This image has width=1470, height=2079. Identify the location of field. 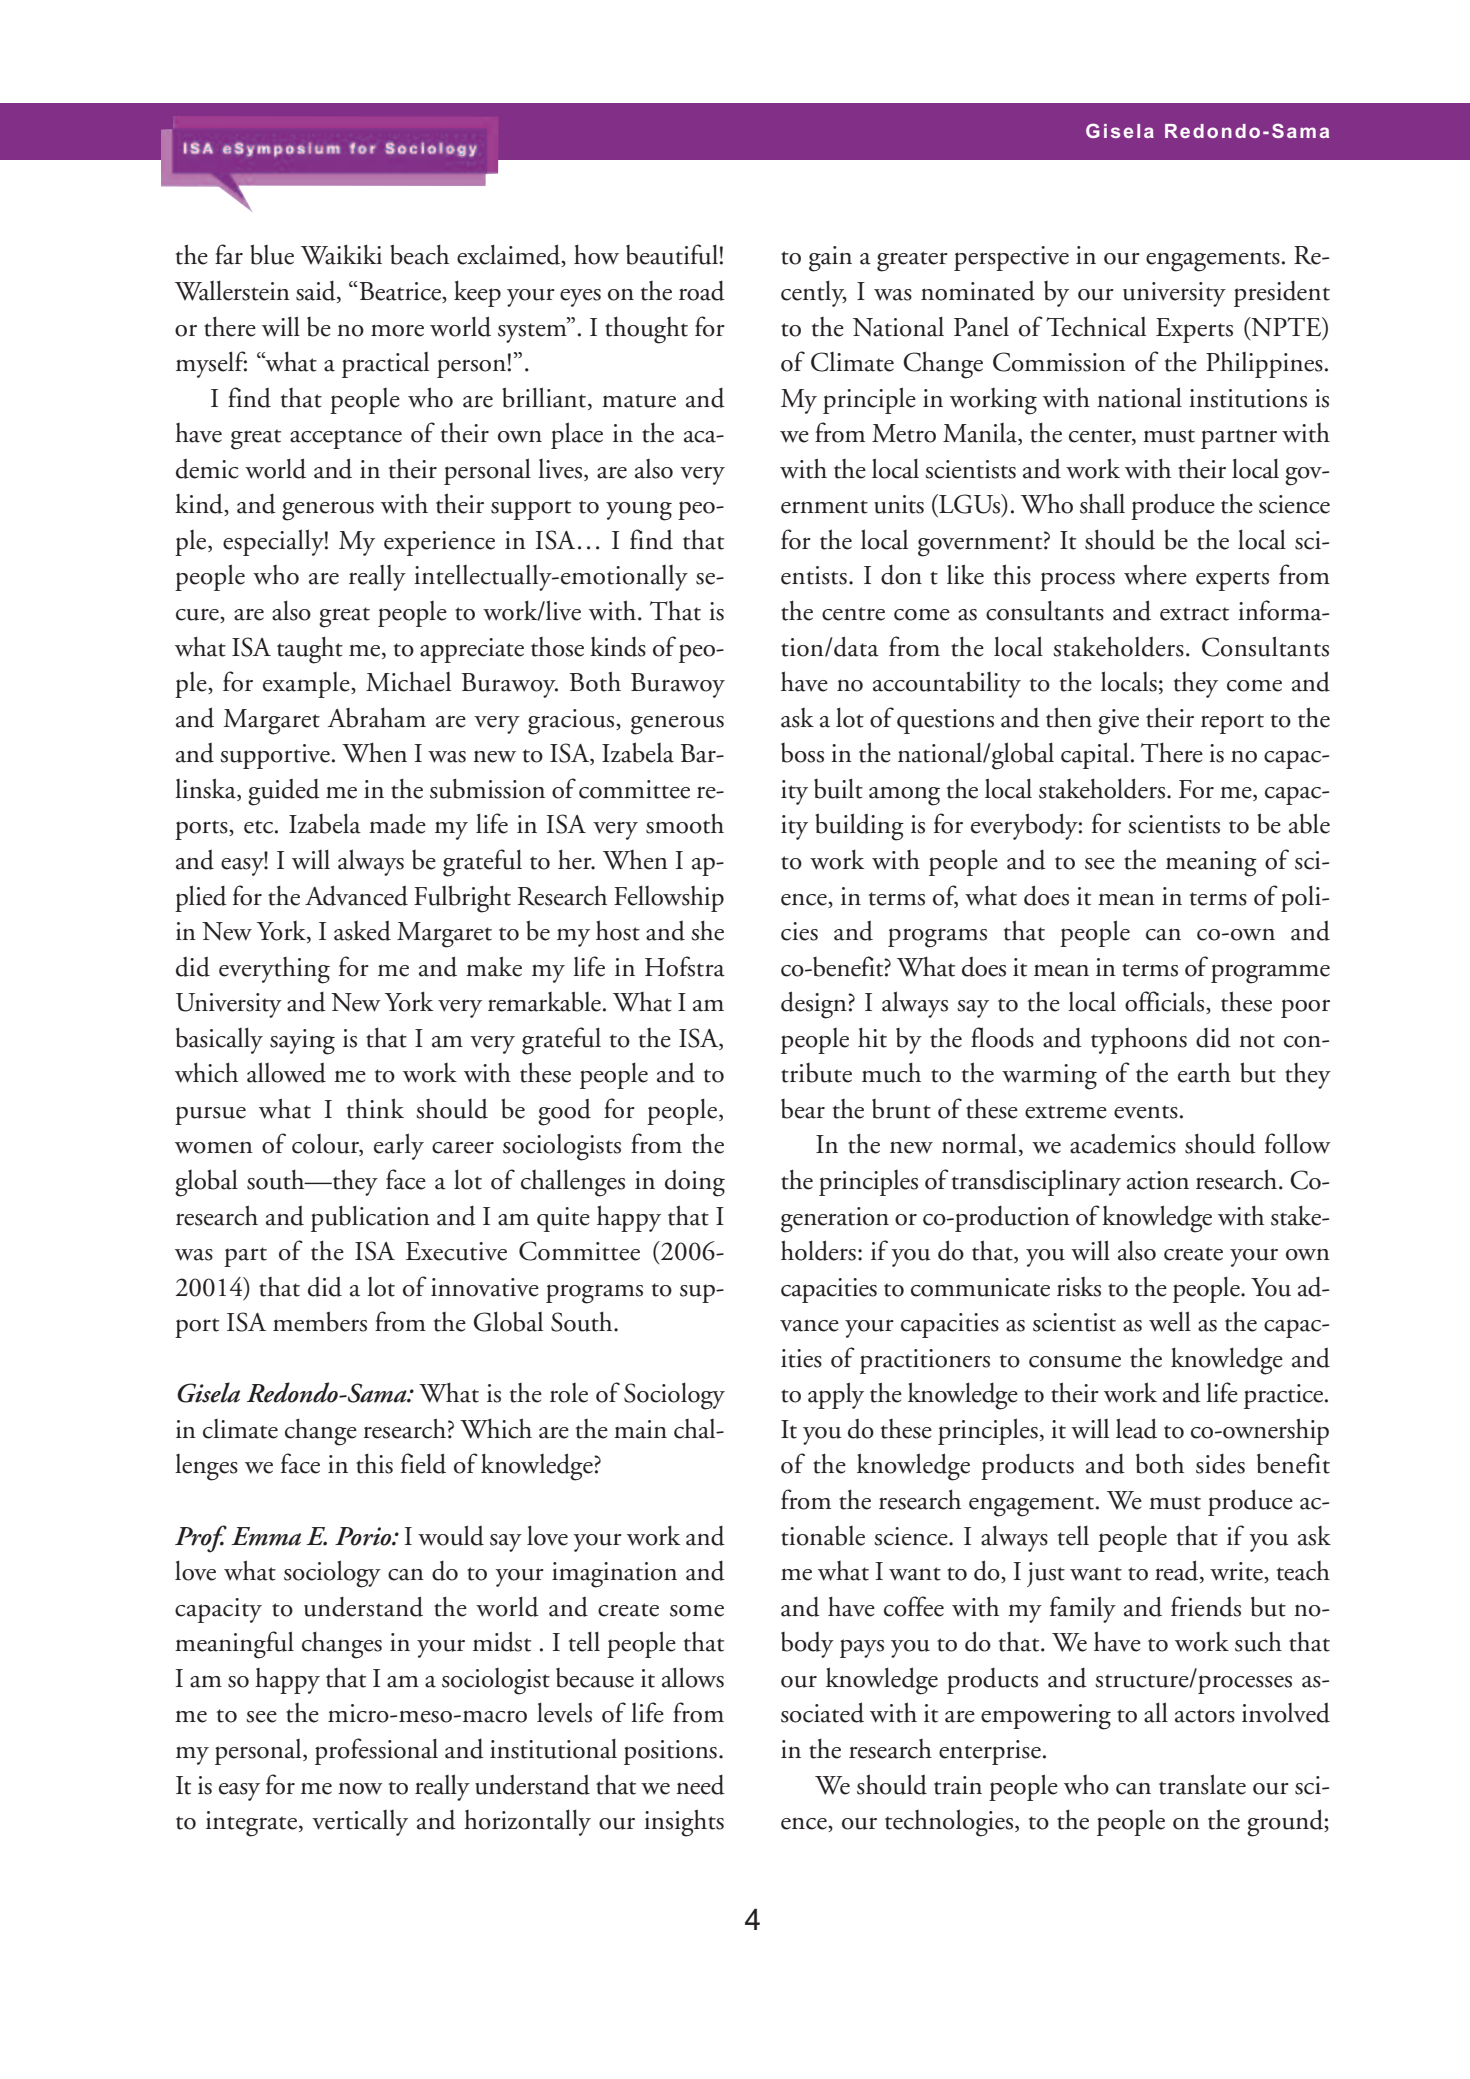
(423, 1463).
